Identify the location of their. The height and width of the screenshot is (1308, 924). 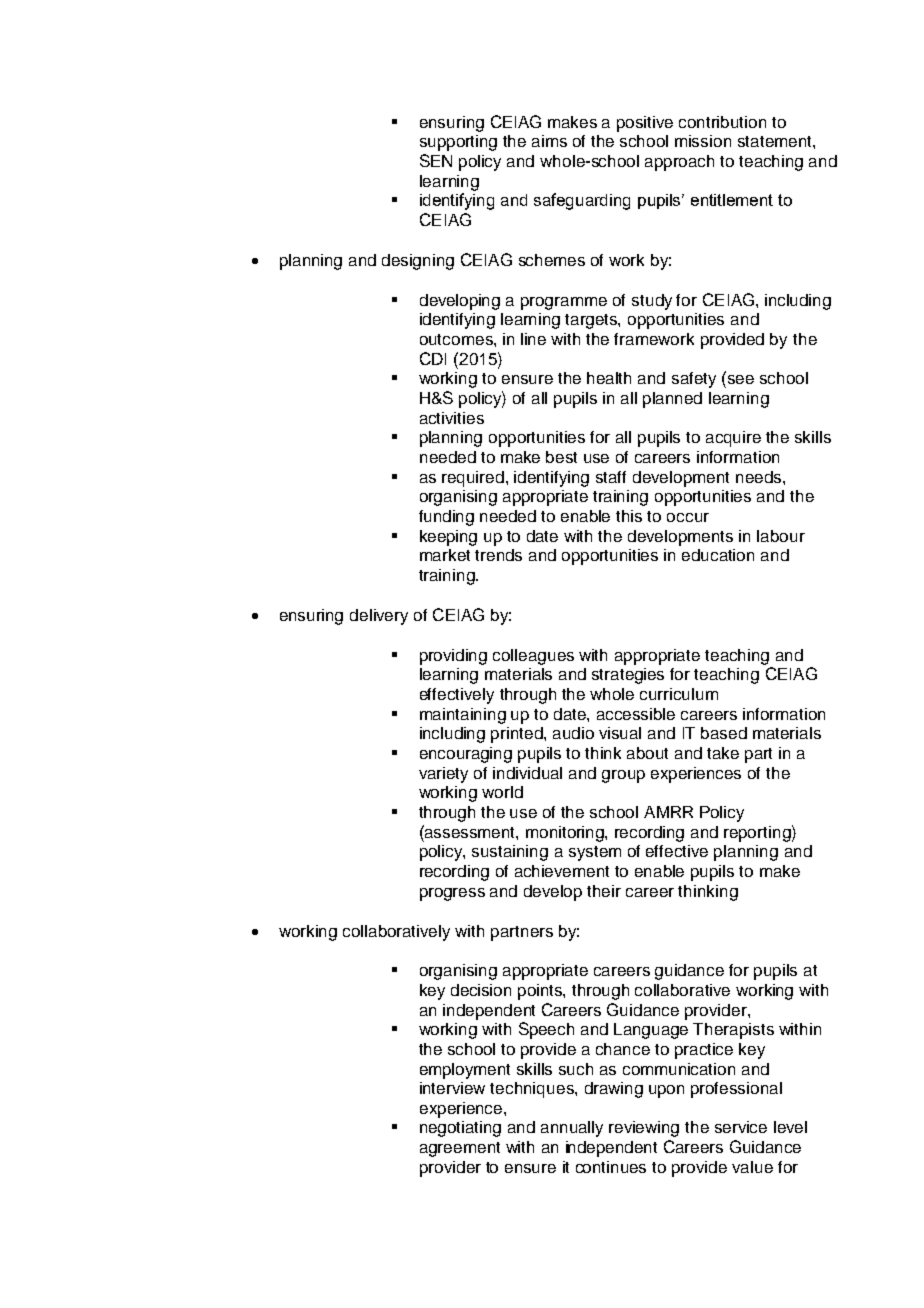
(604, 891).
